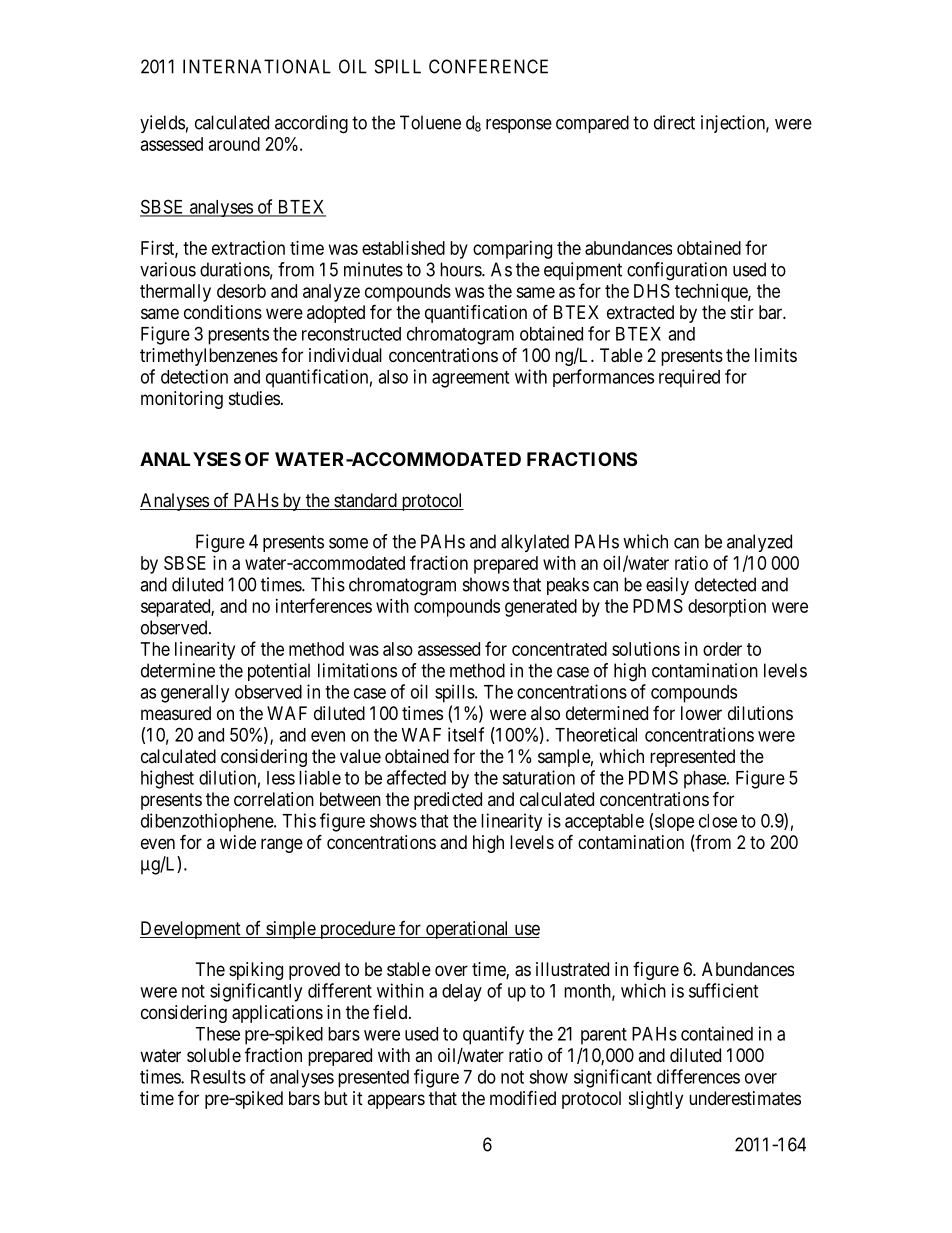 Image resolution: width=952 pixels, height=1233 pixels. Describe the element at coordinates (674, 122) in the screenshot. I see `direct` at that location.
